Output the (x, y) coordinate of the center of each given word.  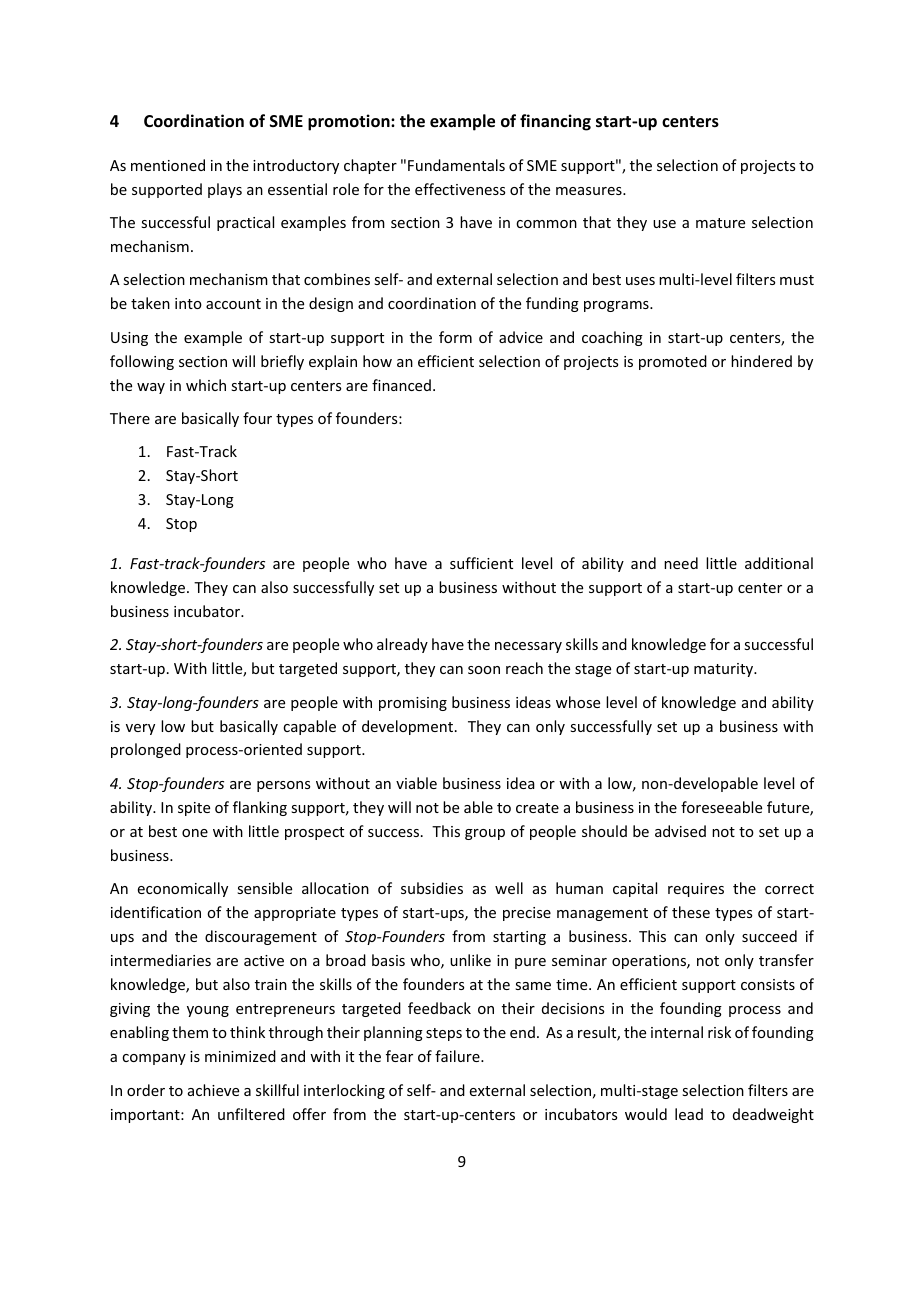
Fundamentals (456, 165)
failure (458, 1056)
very (140, 729)
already (402, 645)
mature (720, 223)
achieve (213, 1090)
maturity (725, 670)
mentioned (168, 165)
